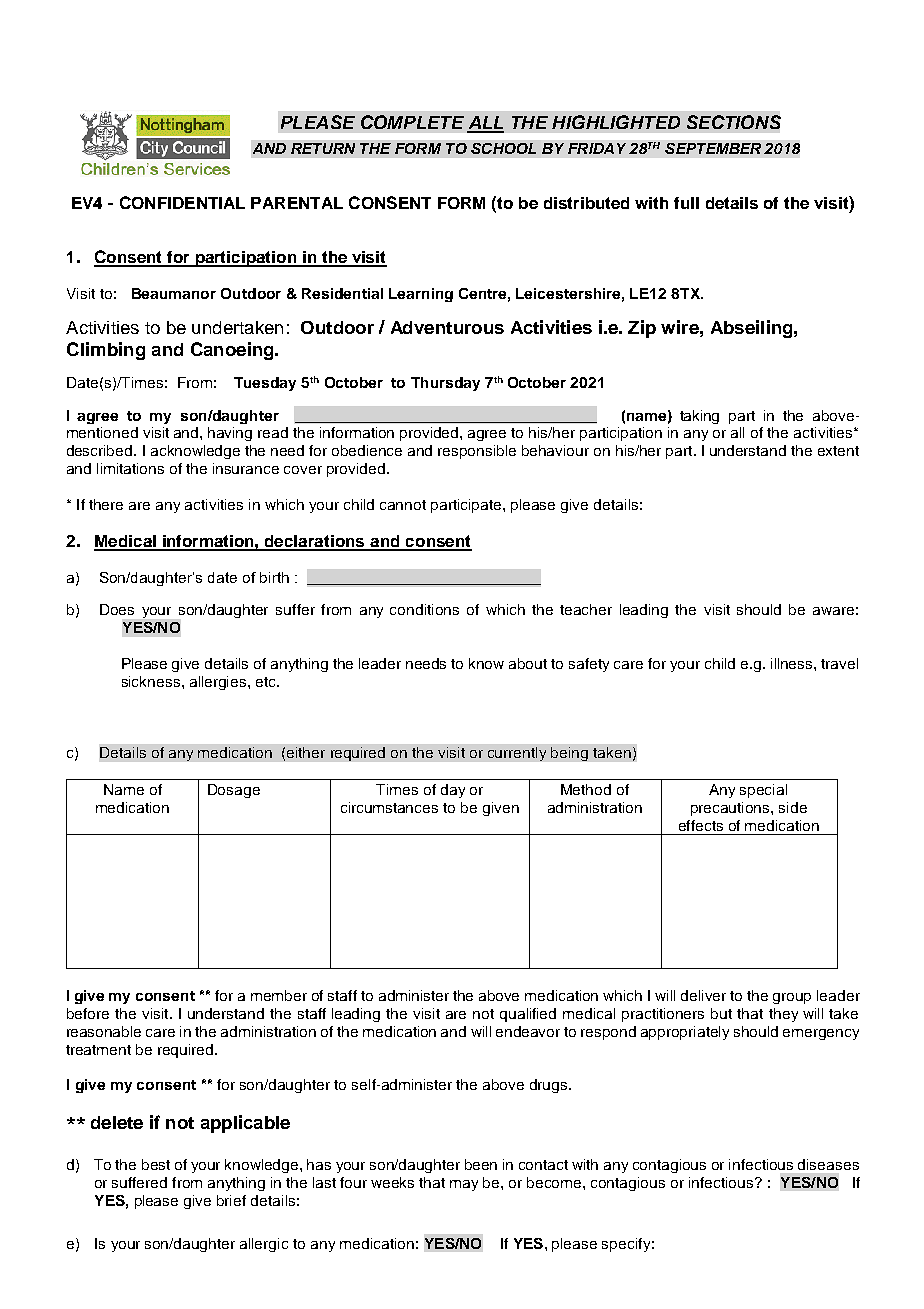  I want to click on SEPTEMBER, so click(713, 148).
